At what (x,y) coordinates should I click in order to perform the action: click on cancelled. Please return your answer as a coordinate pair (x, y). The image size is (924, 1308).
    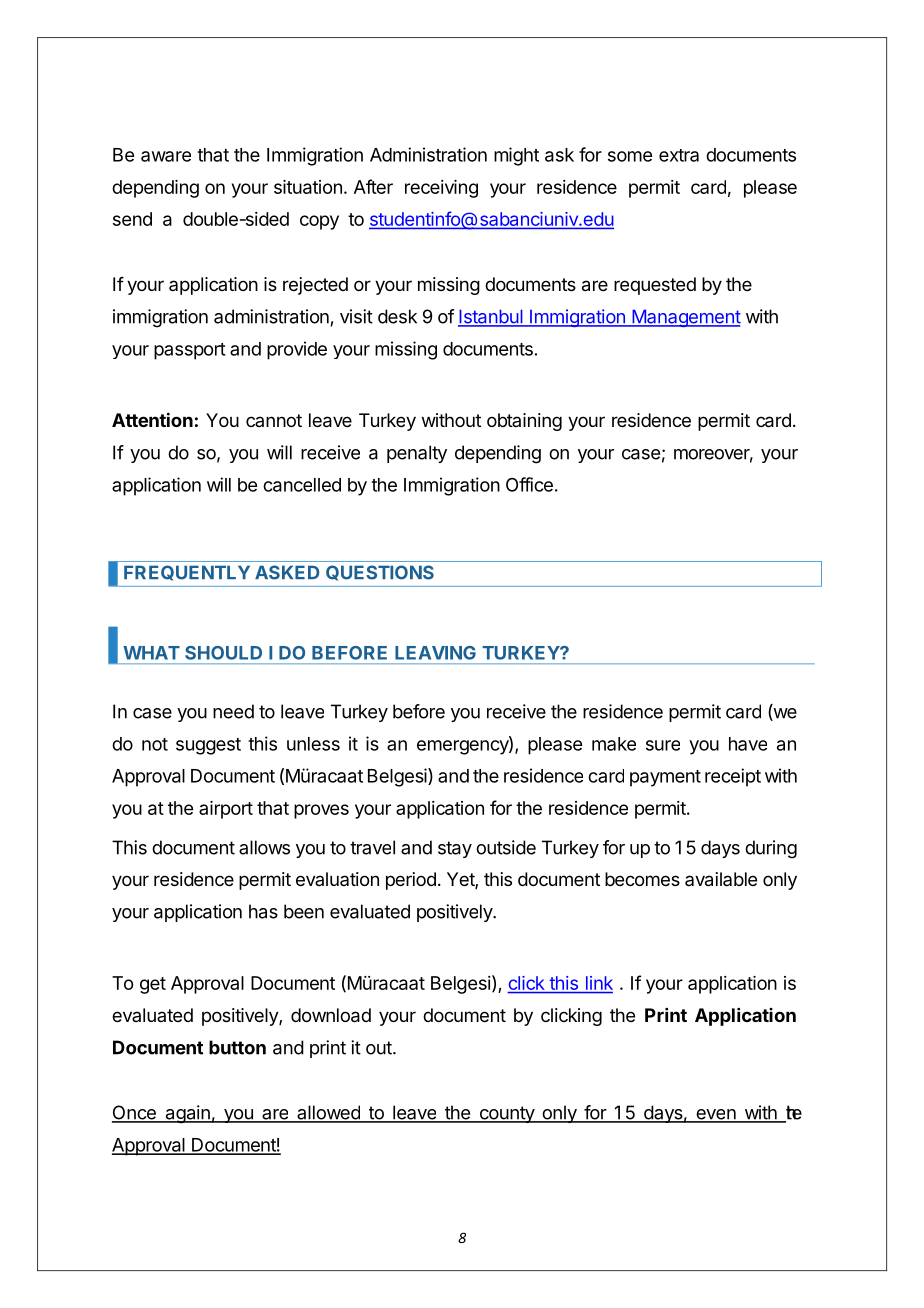
    Looking at the image, I should click on (302, 485).
